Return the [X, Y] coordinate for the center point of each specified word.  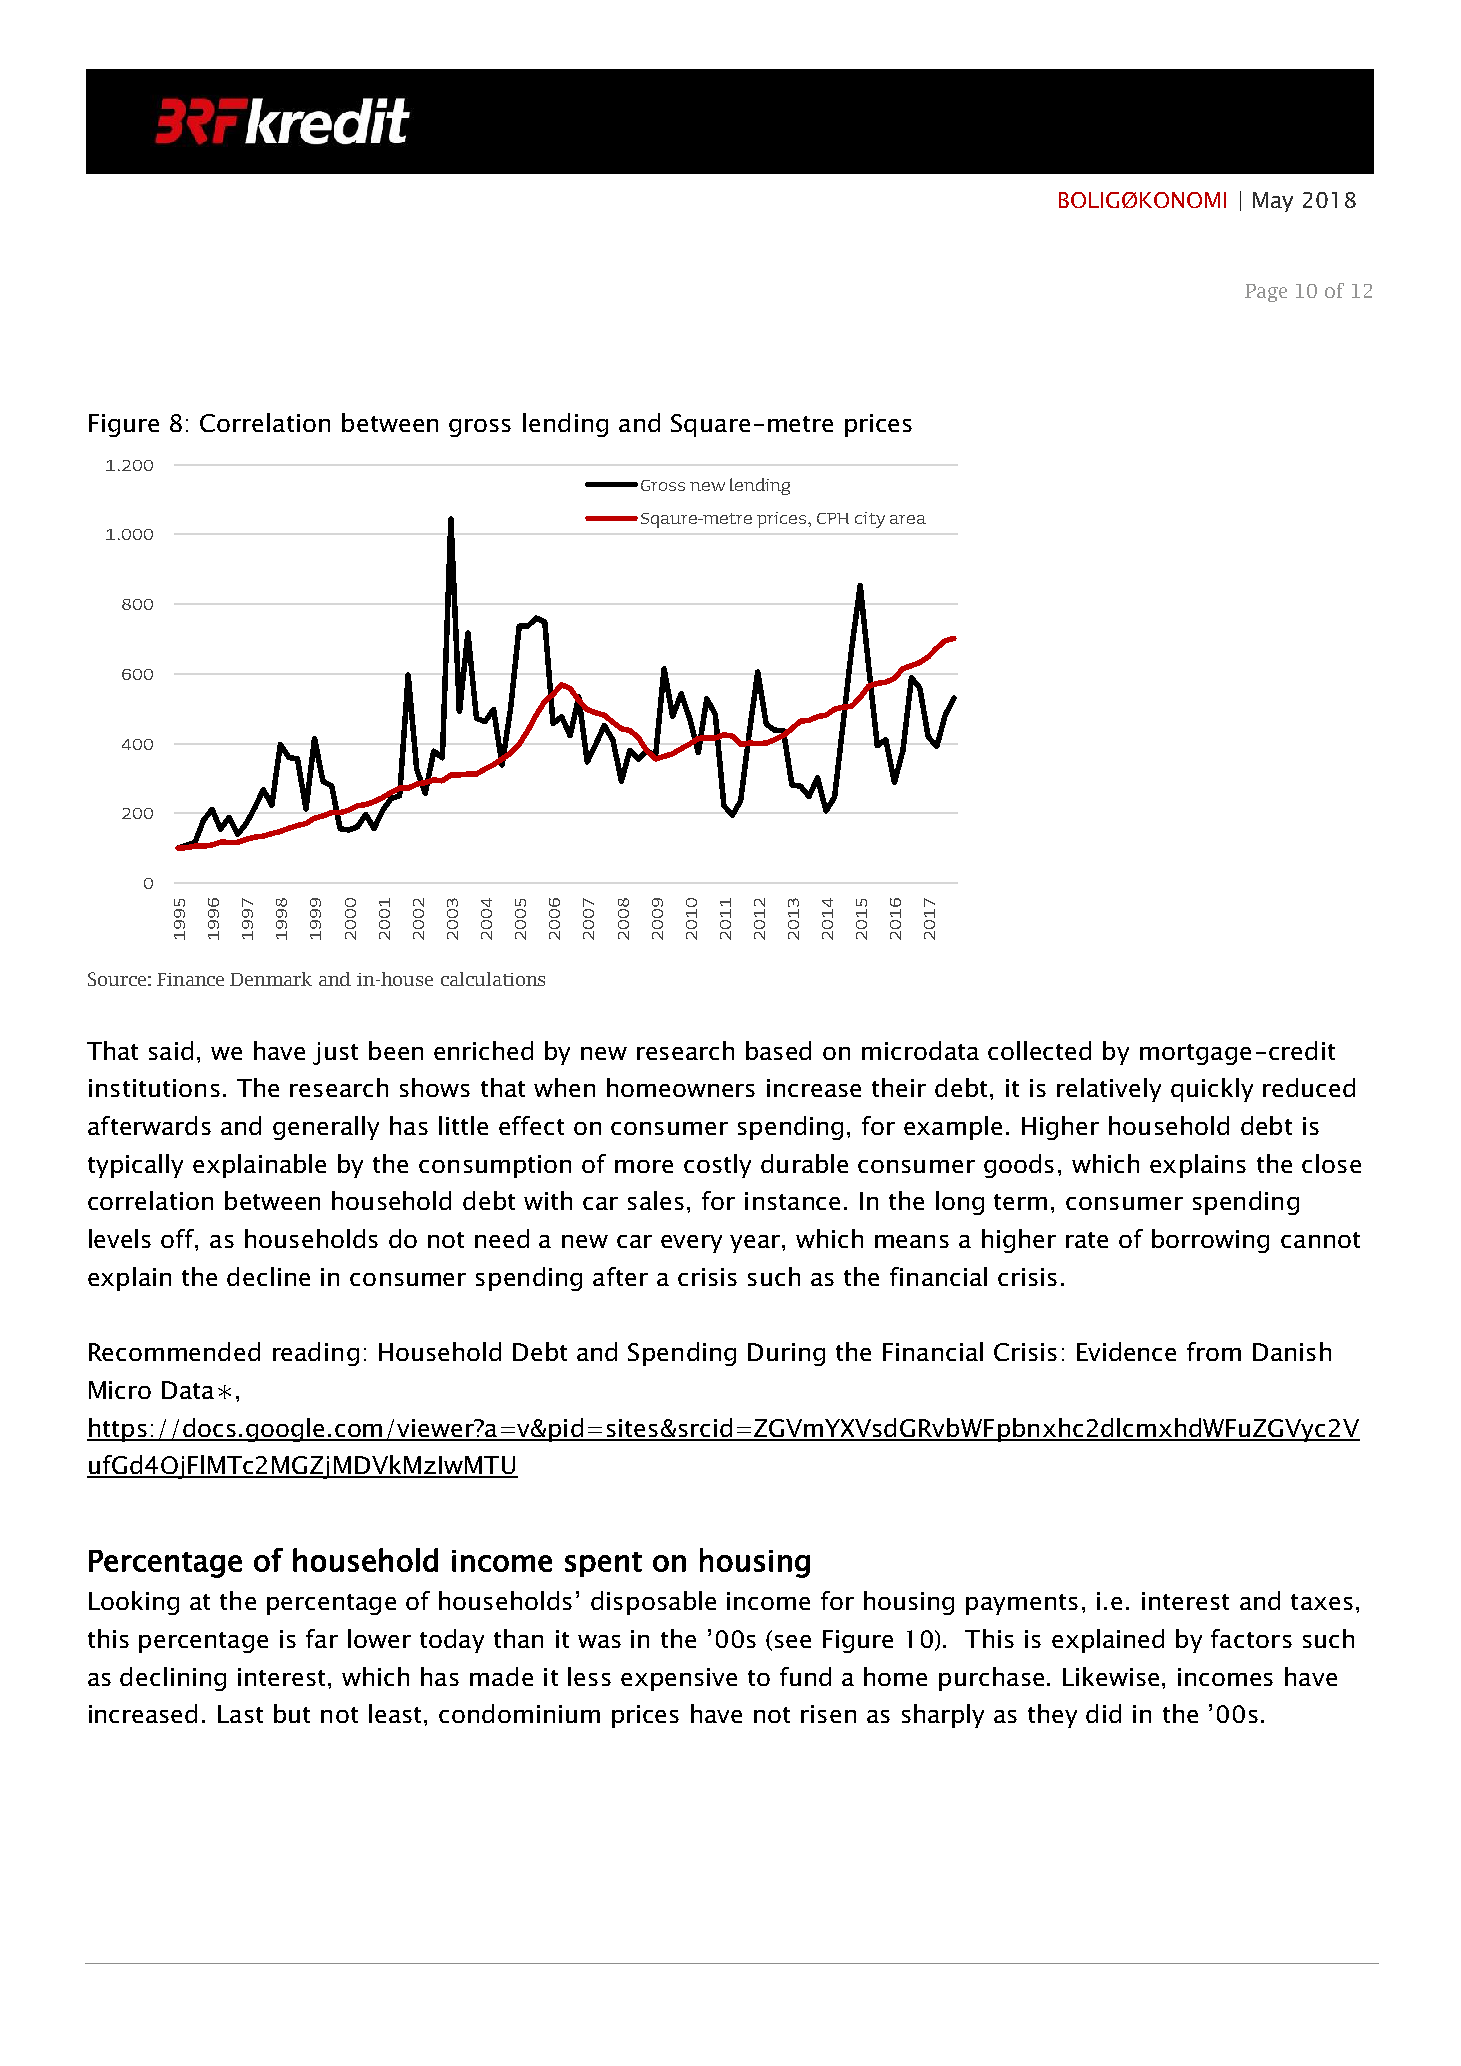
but [292, 1713]
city [870, 520]
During [786, 1354]
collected [1039, 1050]
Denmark [271, 979]
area [908, 519]
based [778, 1050]
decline [268, 1276]
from [1214, 1351]
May [1273, 202]
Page [1266, 293]
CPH [833, 518]
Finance [190, 979]
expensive [679, 1679]
